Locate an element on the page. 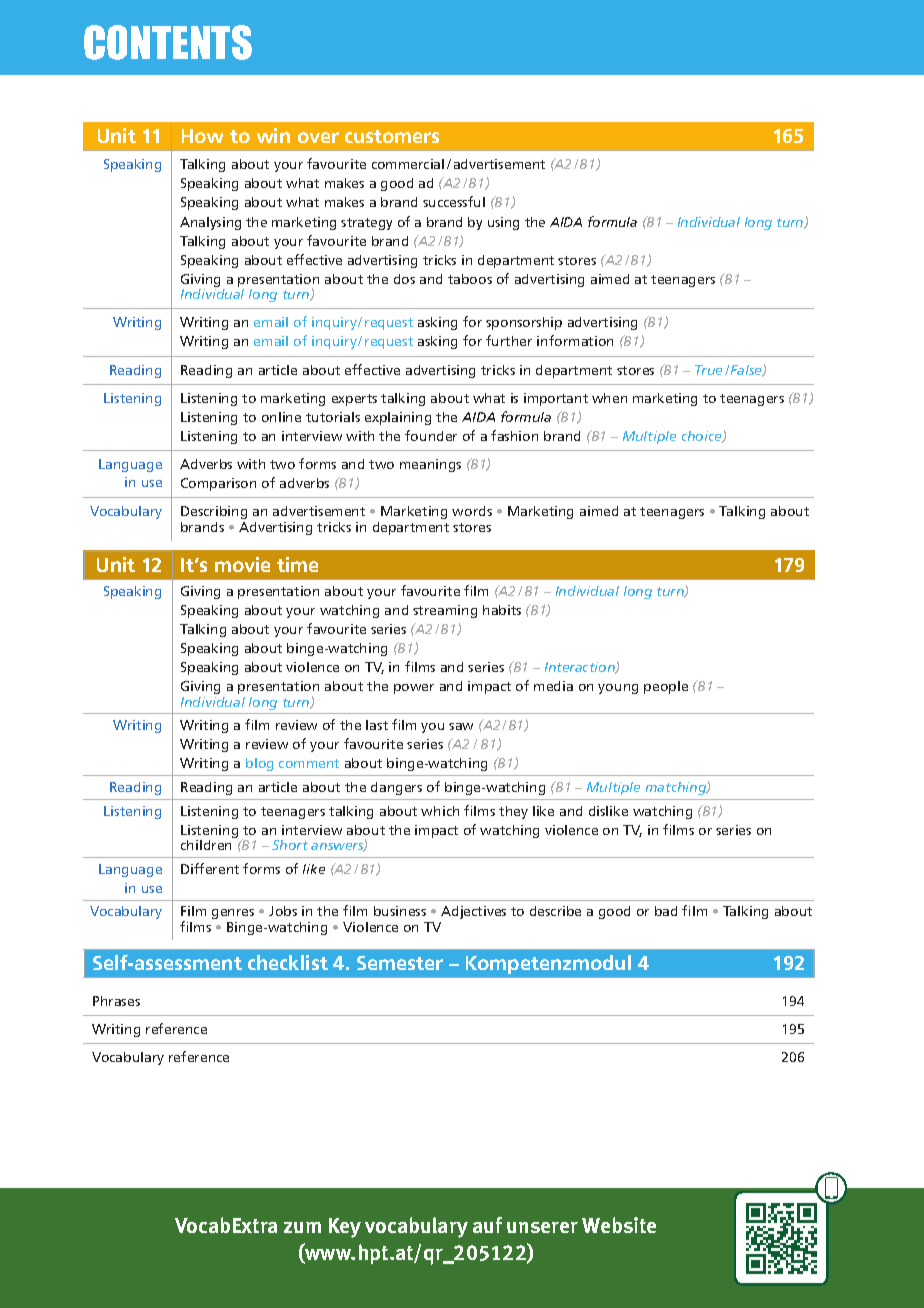 This image has height=1308, width=924. explaining is located at coordinates (398, 418).
